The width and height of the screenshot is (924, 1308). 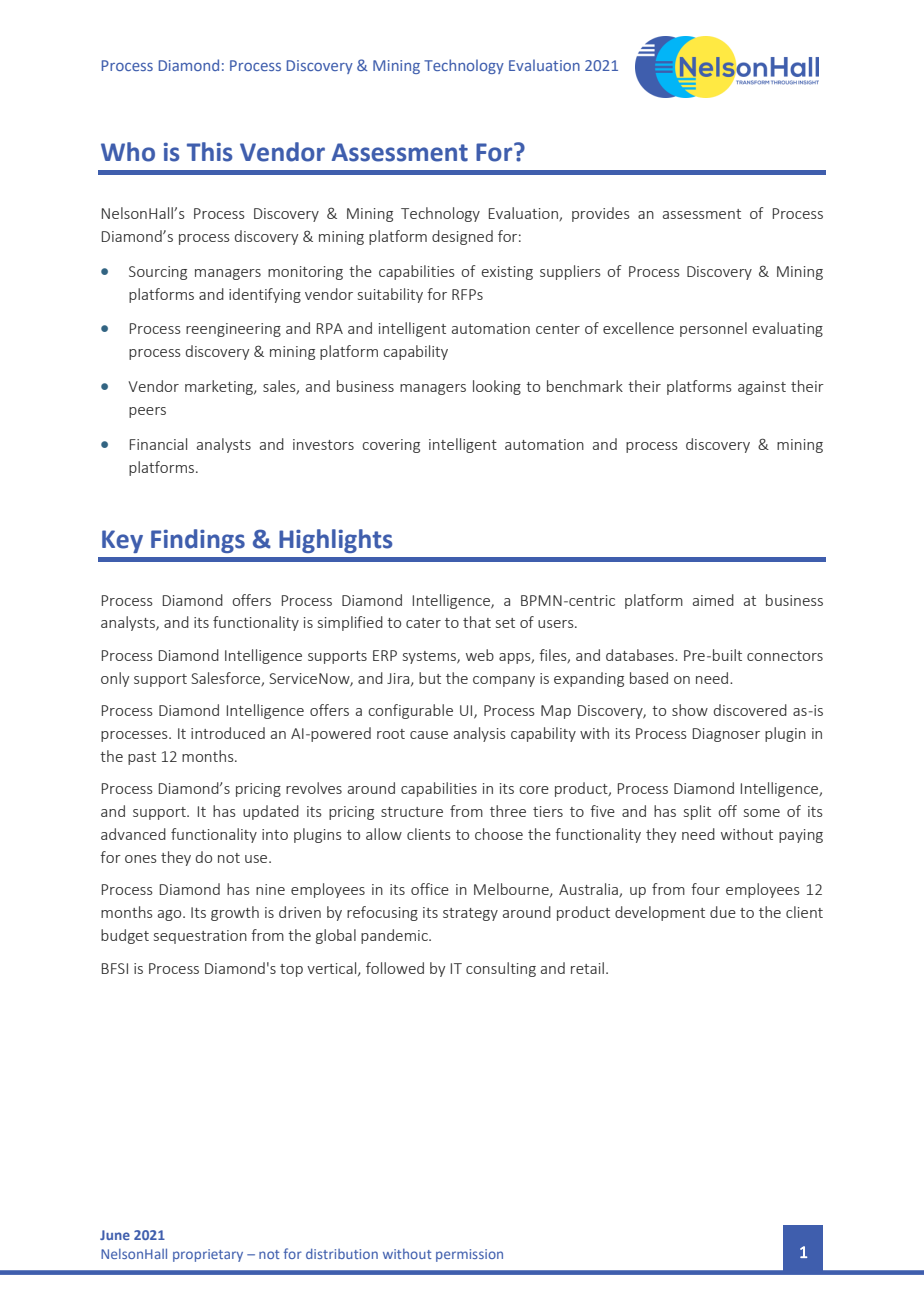 I want to click on retail, so click(x=587, y=968).
